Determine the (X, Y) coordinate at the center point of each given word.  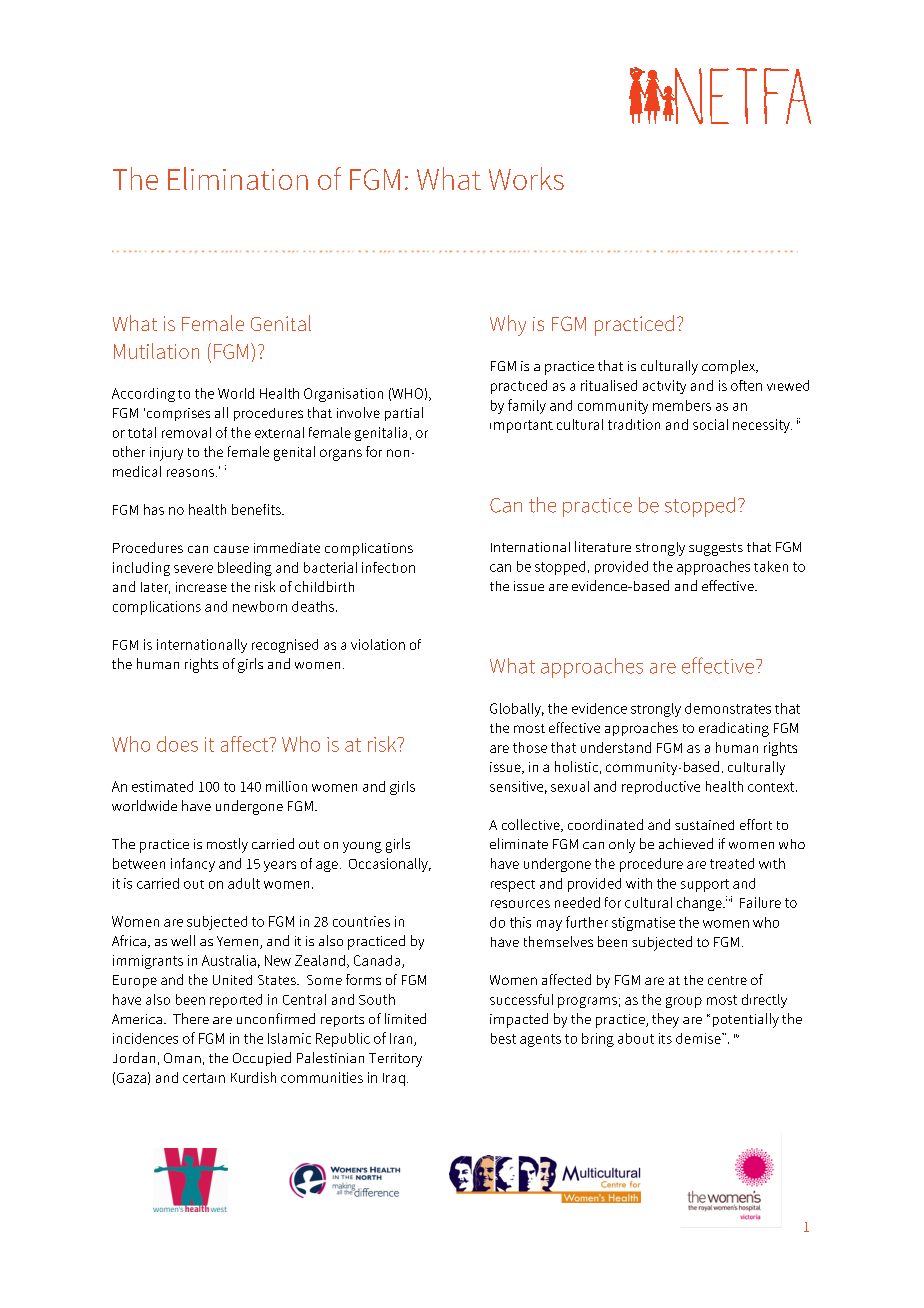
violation (378, 644)
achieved (686, 843)
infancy (193, 865)
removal (186, 432)
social (710, 424)
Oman (182, 1058)
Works (526, 178)
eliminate (519, 843)
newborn (260, 606)
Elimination (238, 178)
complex (729, 367)
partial (404, 414)
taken (771, 566)
